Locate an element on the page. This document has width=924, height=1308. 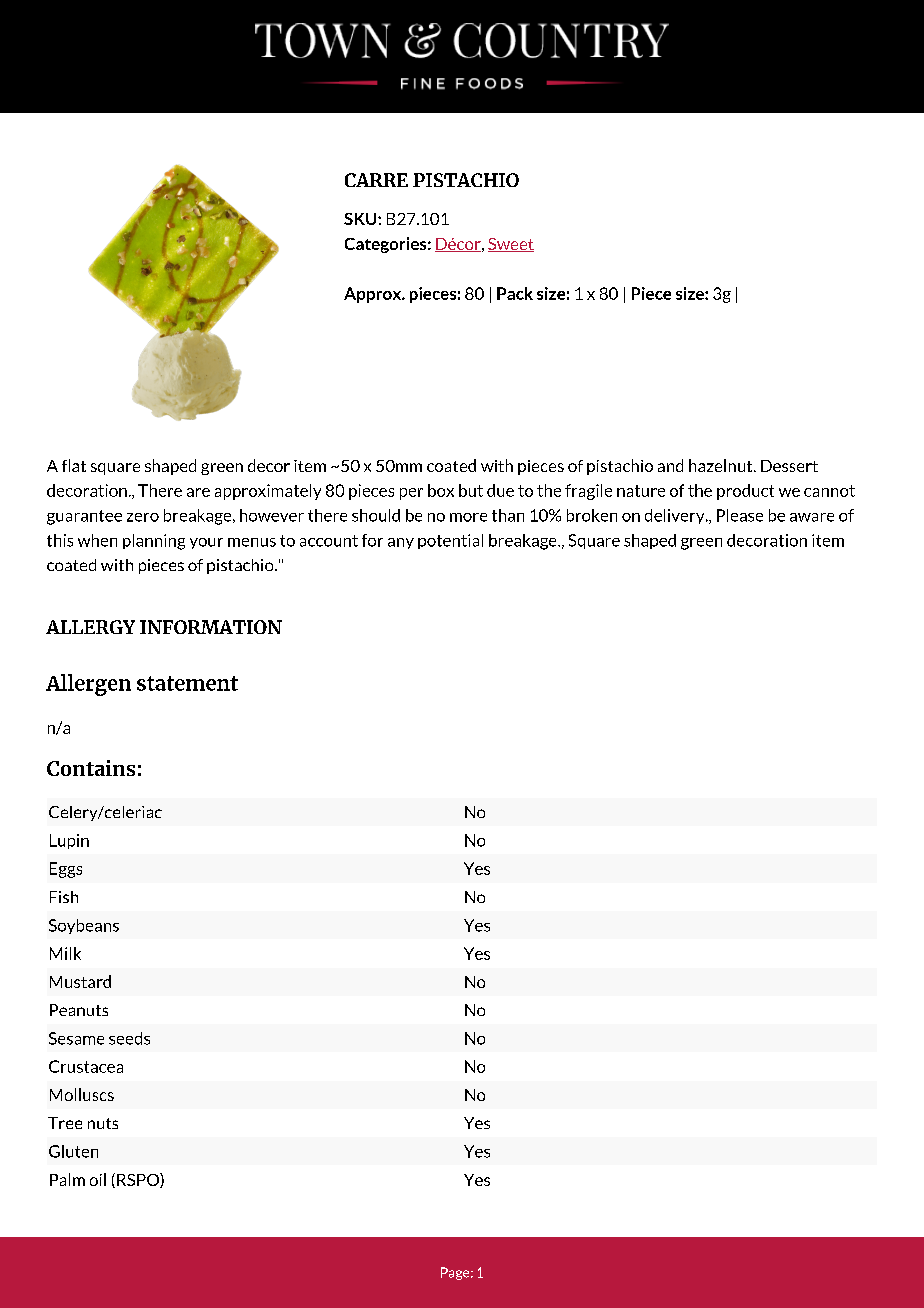
zero is located at coordinates (143, 517).
